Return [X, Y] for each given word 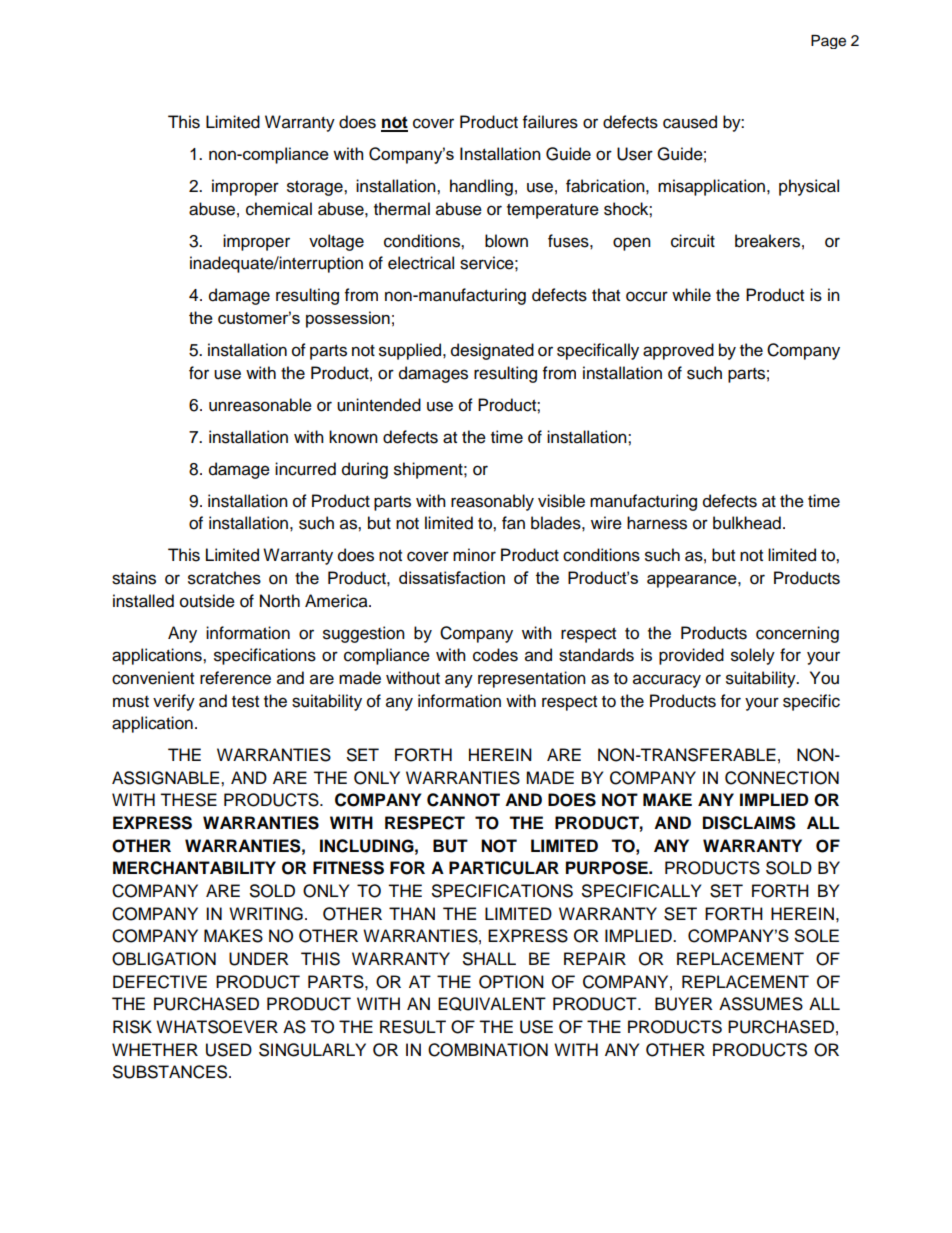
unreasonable [260, 405]
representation [532, 679]
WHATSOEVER [217, 1027]
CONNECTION [782, 778]
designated [492, 351]
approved [678, 351]
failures [550, 122]
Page [828, 42]
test [245, 702]
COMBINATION [488, 1050]
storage [316, 188]
